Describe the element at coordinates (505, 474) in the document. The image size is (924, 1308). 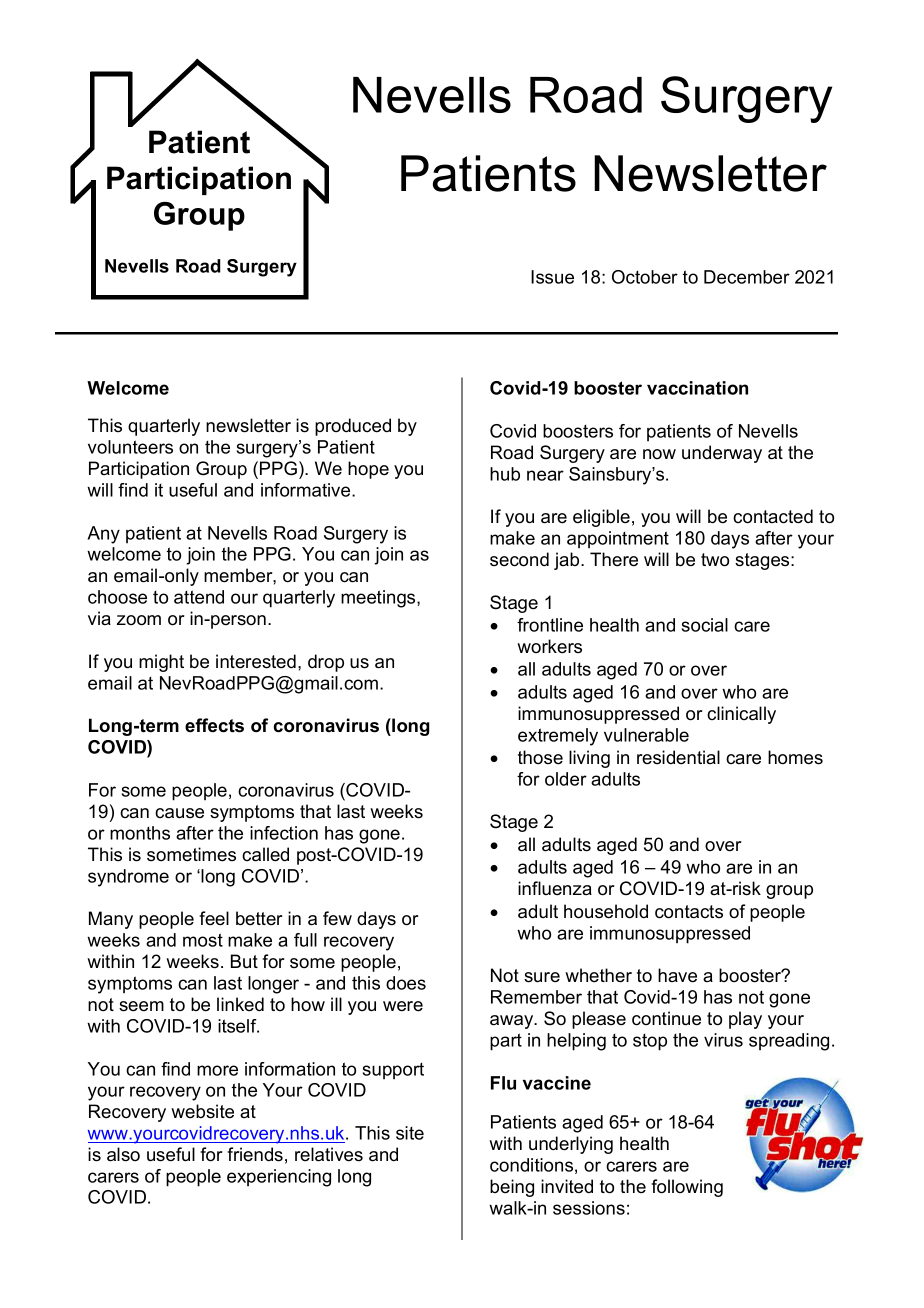
I see `hub` at that location.
